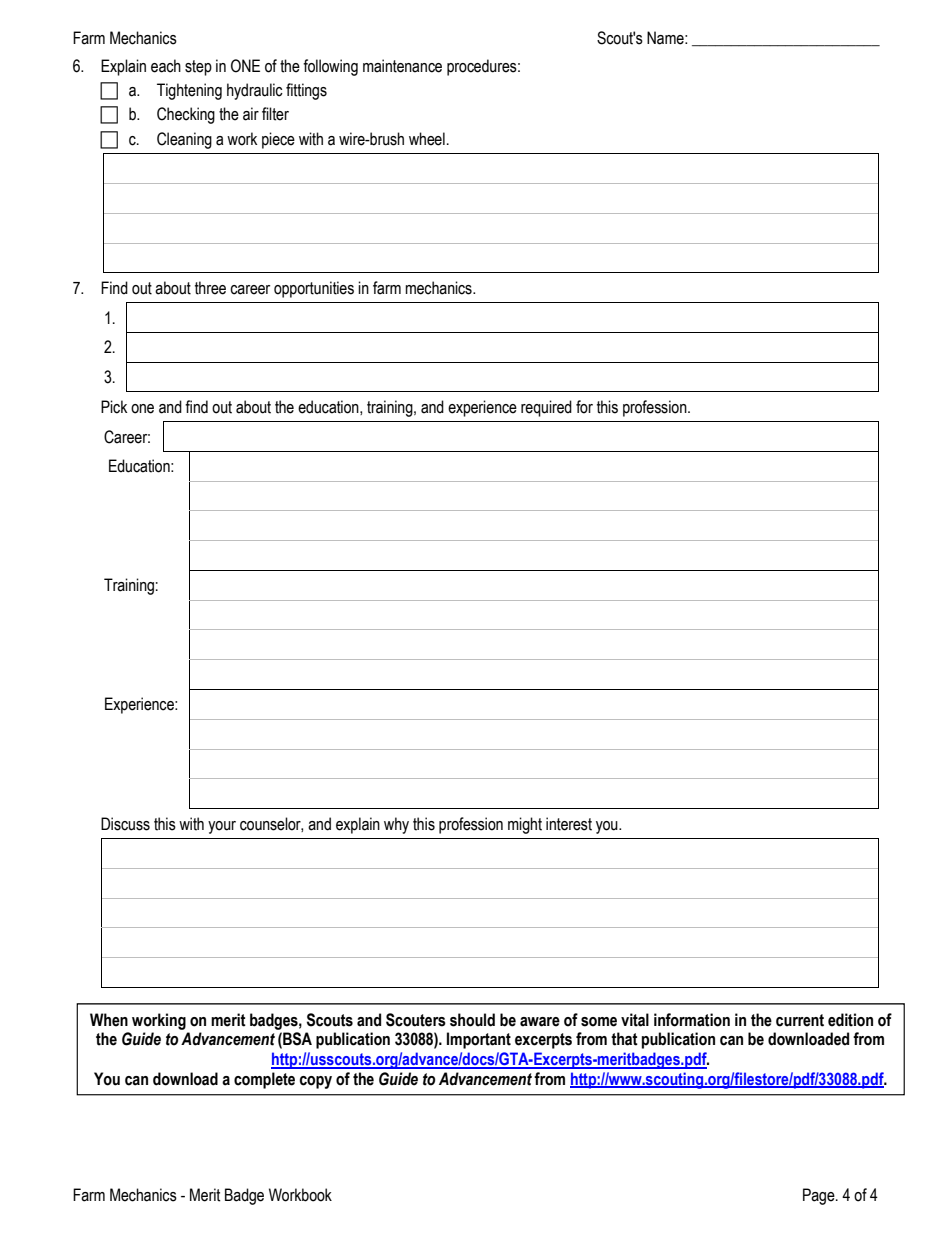  Describe the element at coordinates (820, 1196) in the page. I see `Page` at that location.
